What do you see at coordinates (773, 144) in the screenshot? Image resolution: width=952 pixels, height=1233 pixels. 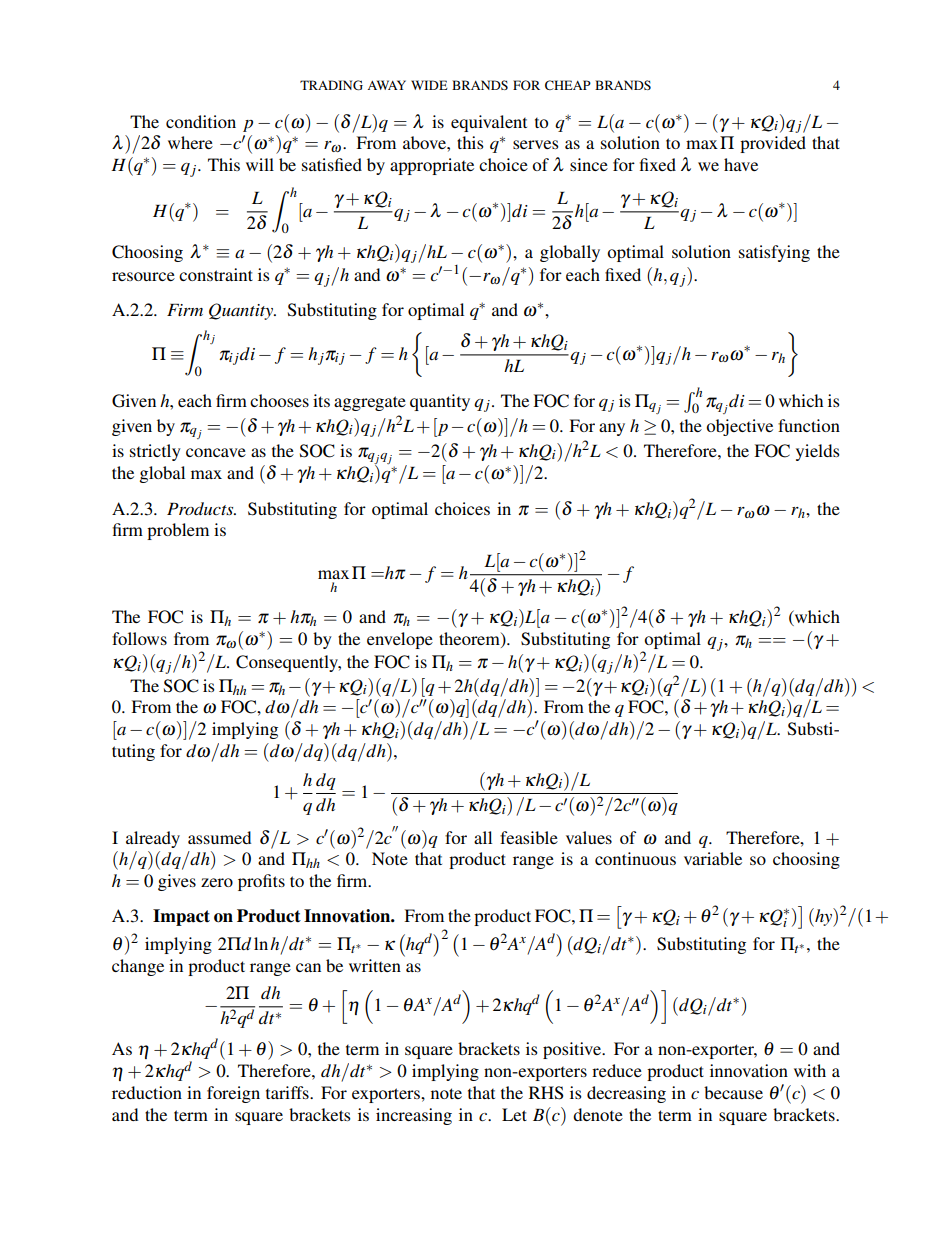 I see `provided` at bounding box center [773, 144].
